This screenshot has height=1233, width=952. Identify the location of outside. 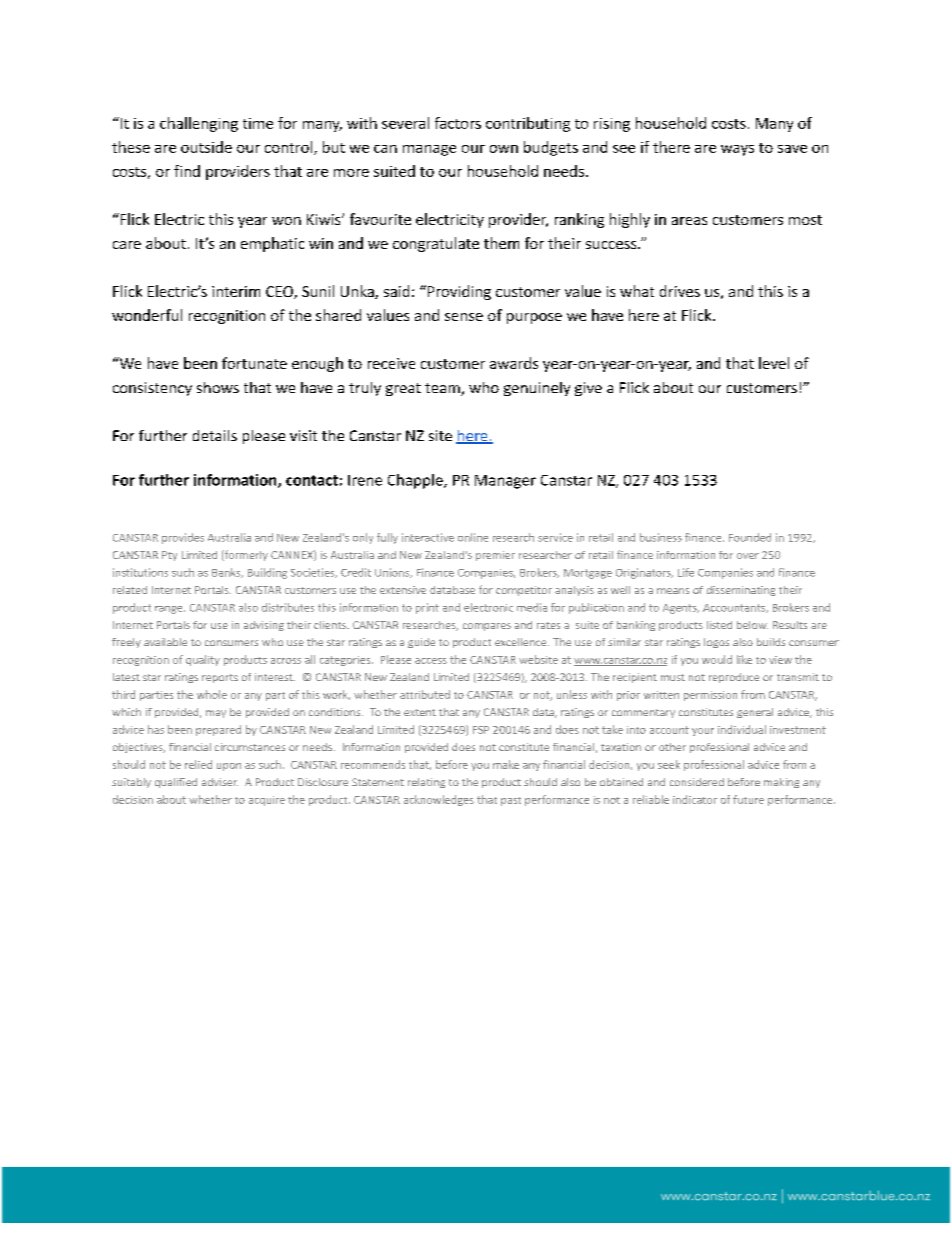
(206, 147).
